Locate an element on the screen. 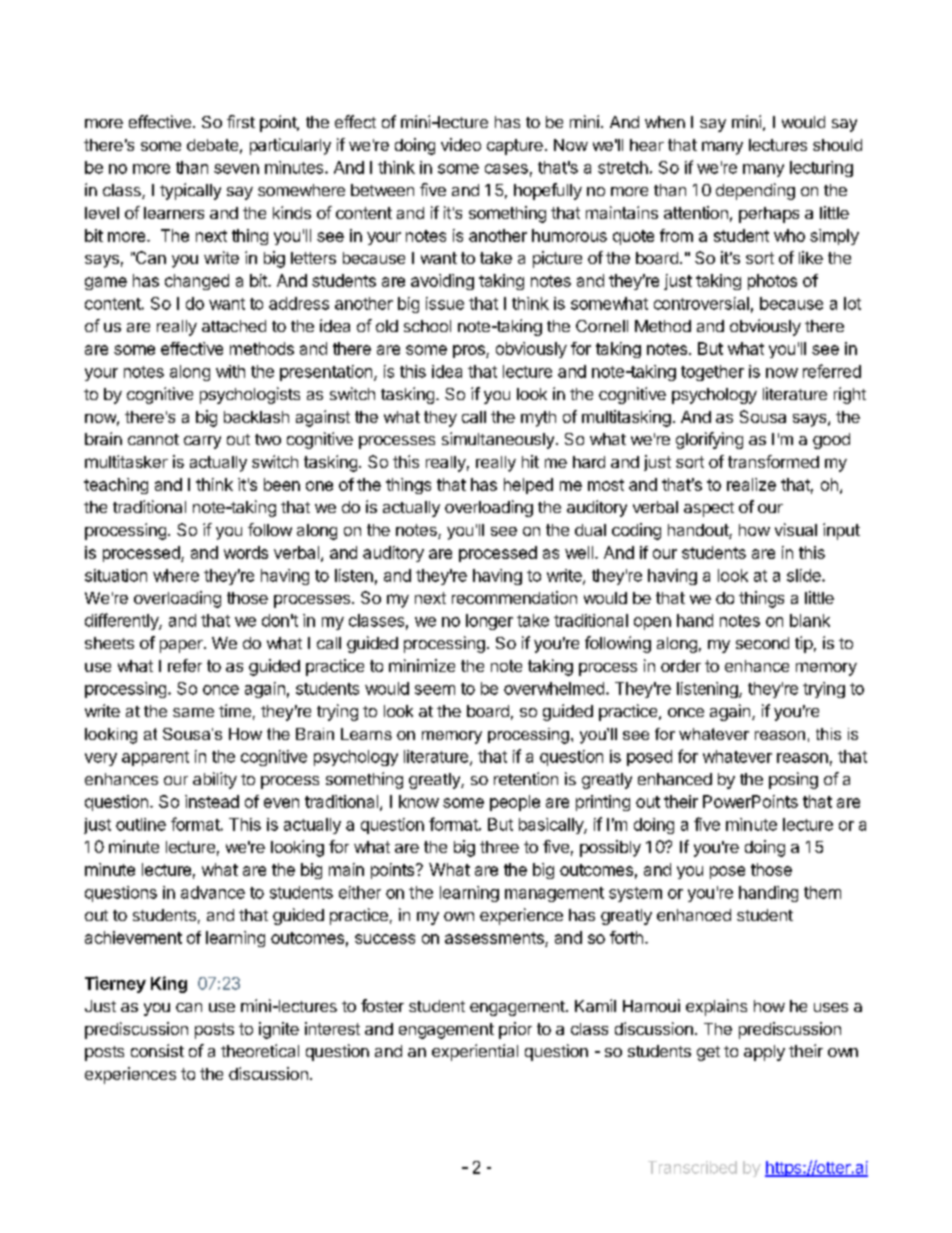 The width and height of the screenshot is (952, 1233). advance is located at coordinates (213, 892).
